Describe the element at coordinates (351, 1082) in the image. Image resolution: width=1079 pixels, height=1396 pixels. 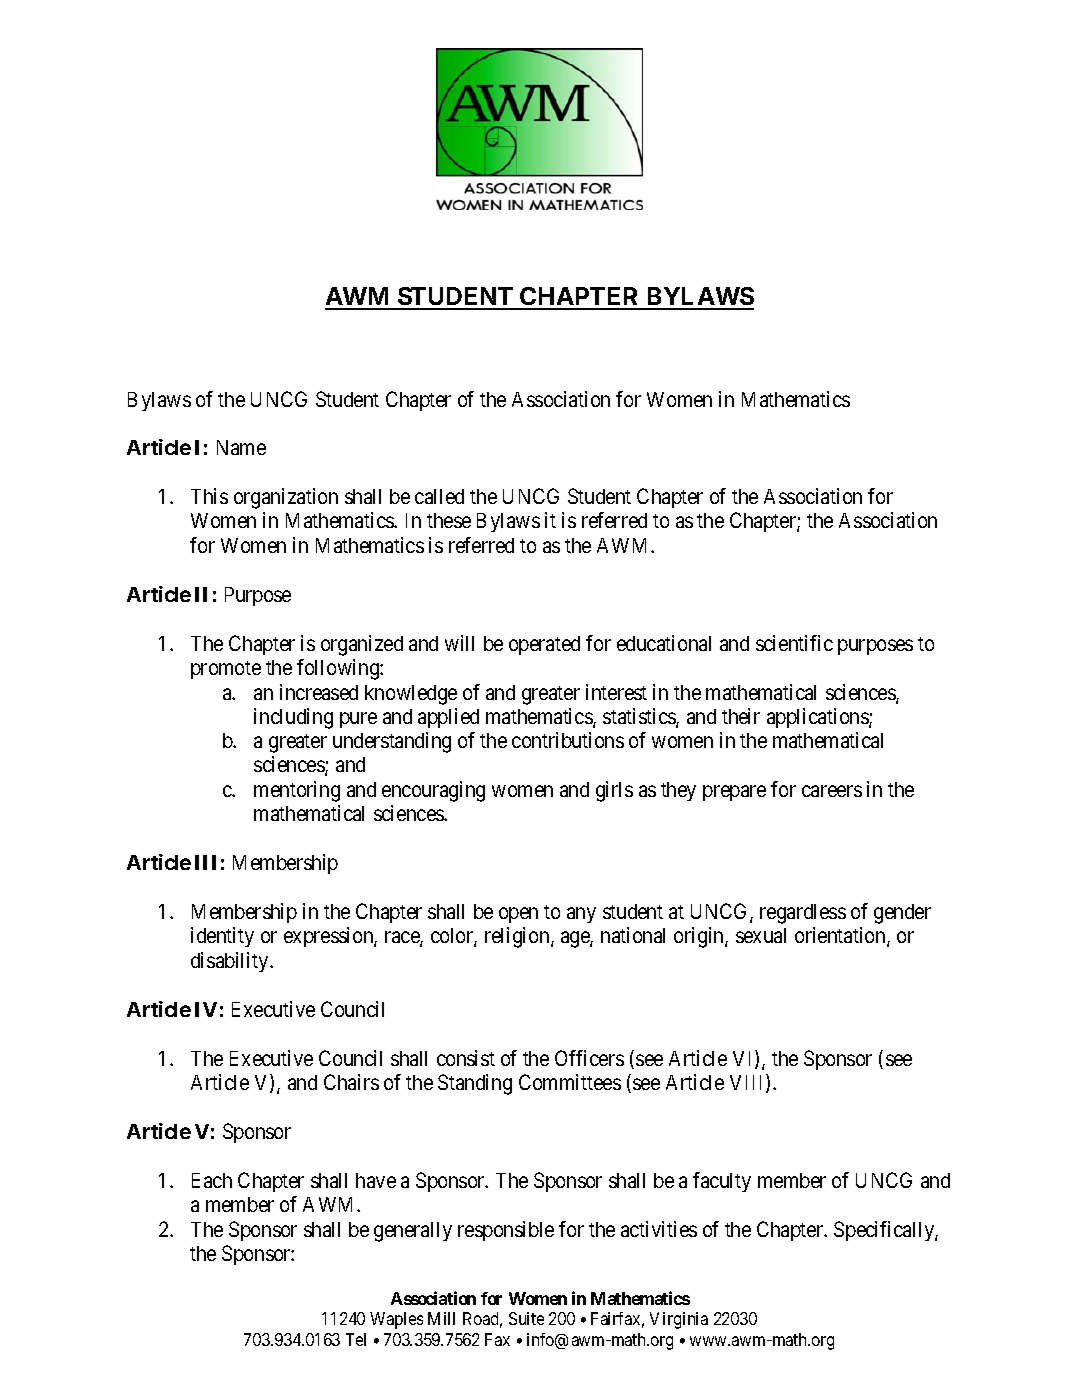
I see `Chairs` at that location.
